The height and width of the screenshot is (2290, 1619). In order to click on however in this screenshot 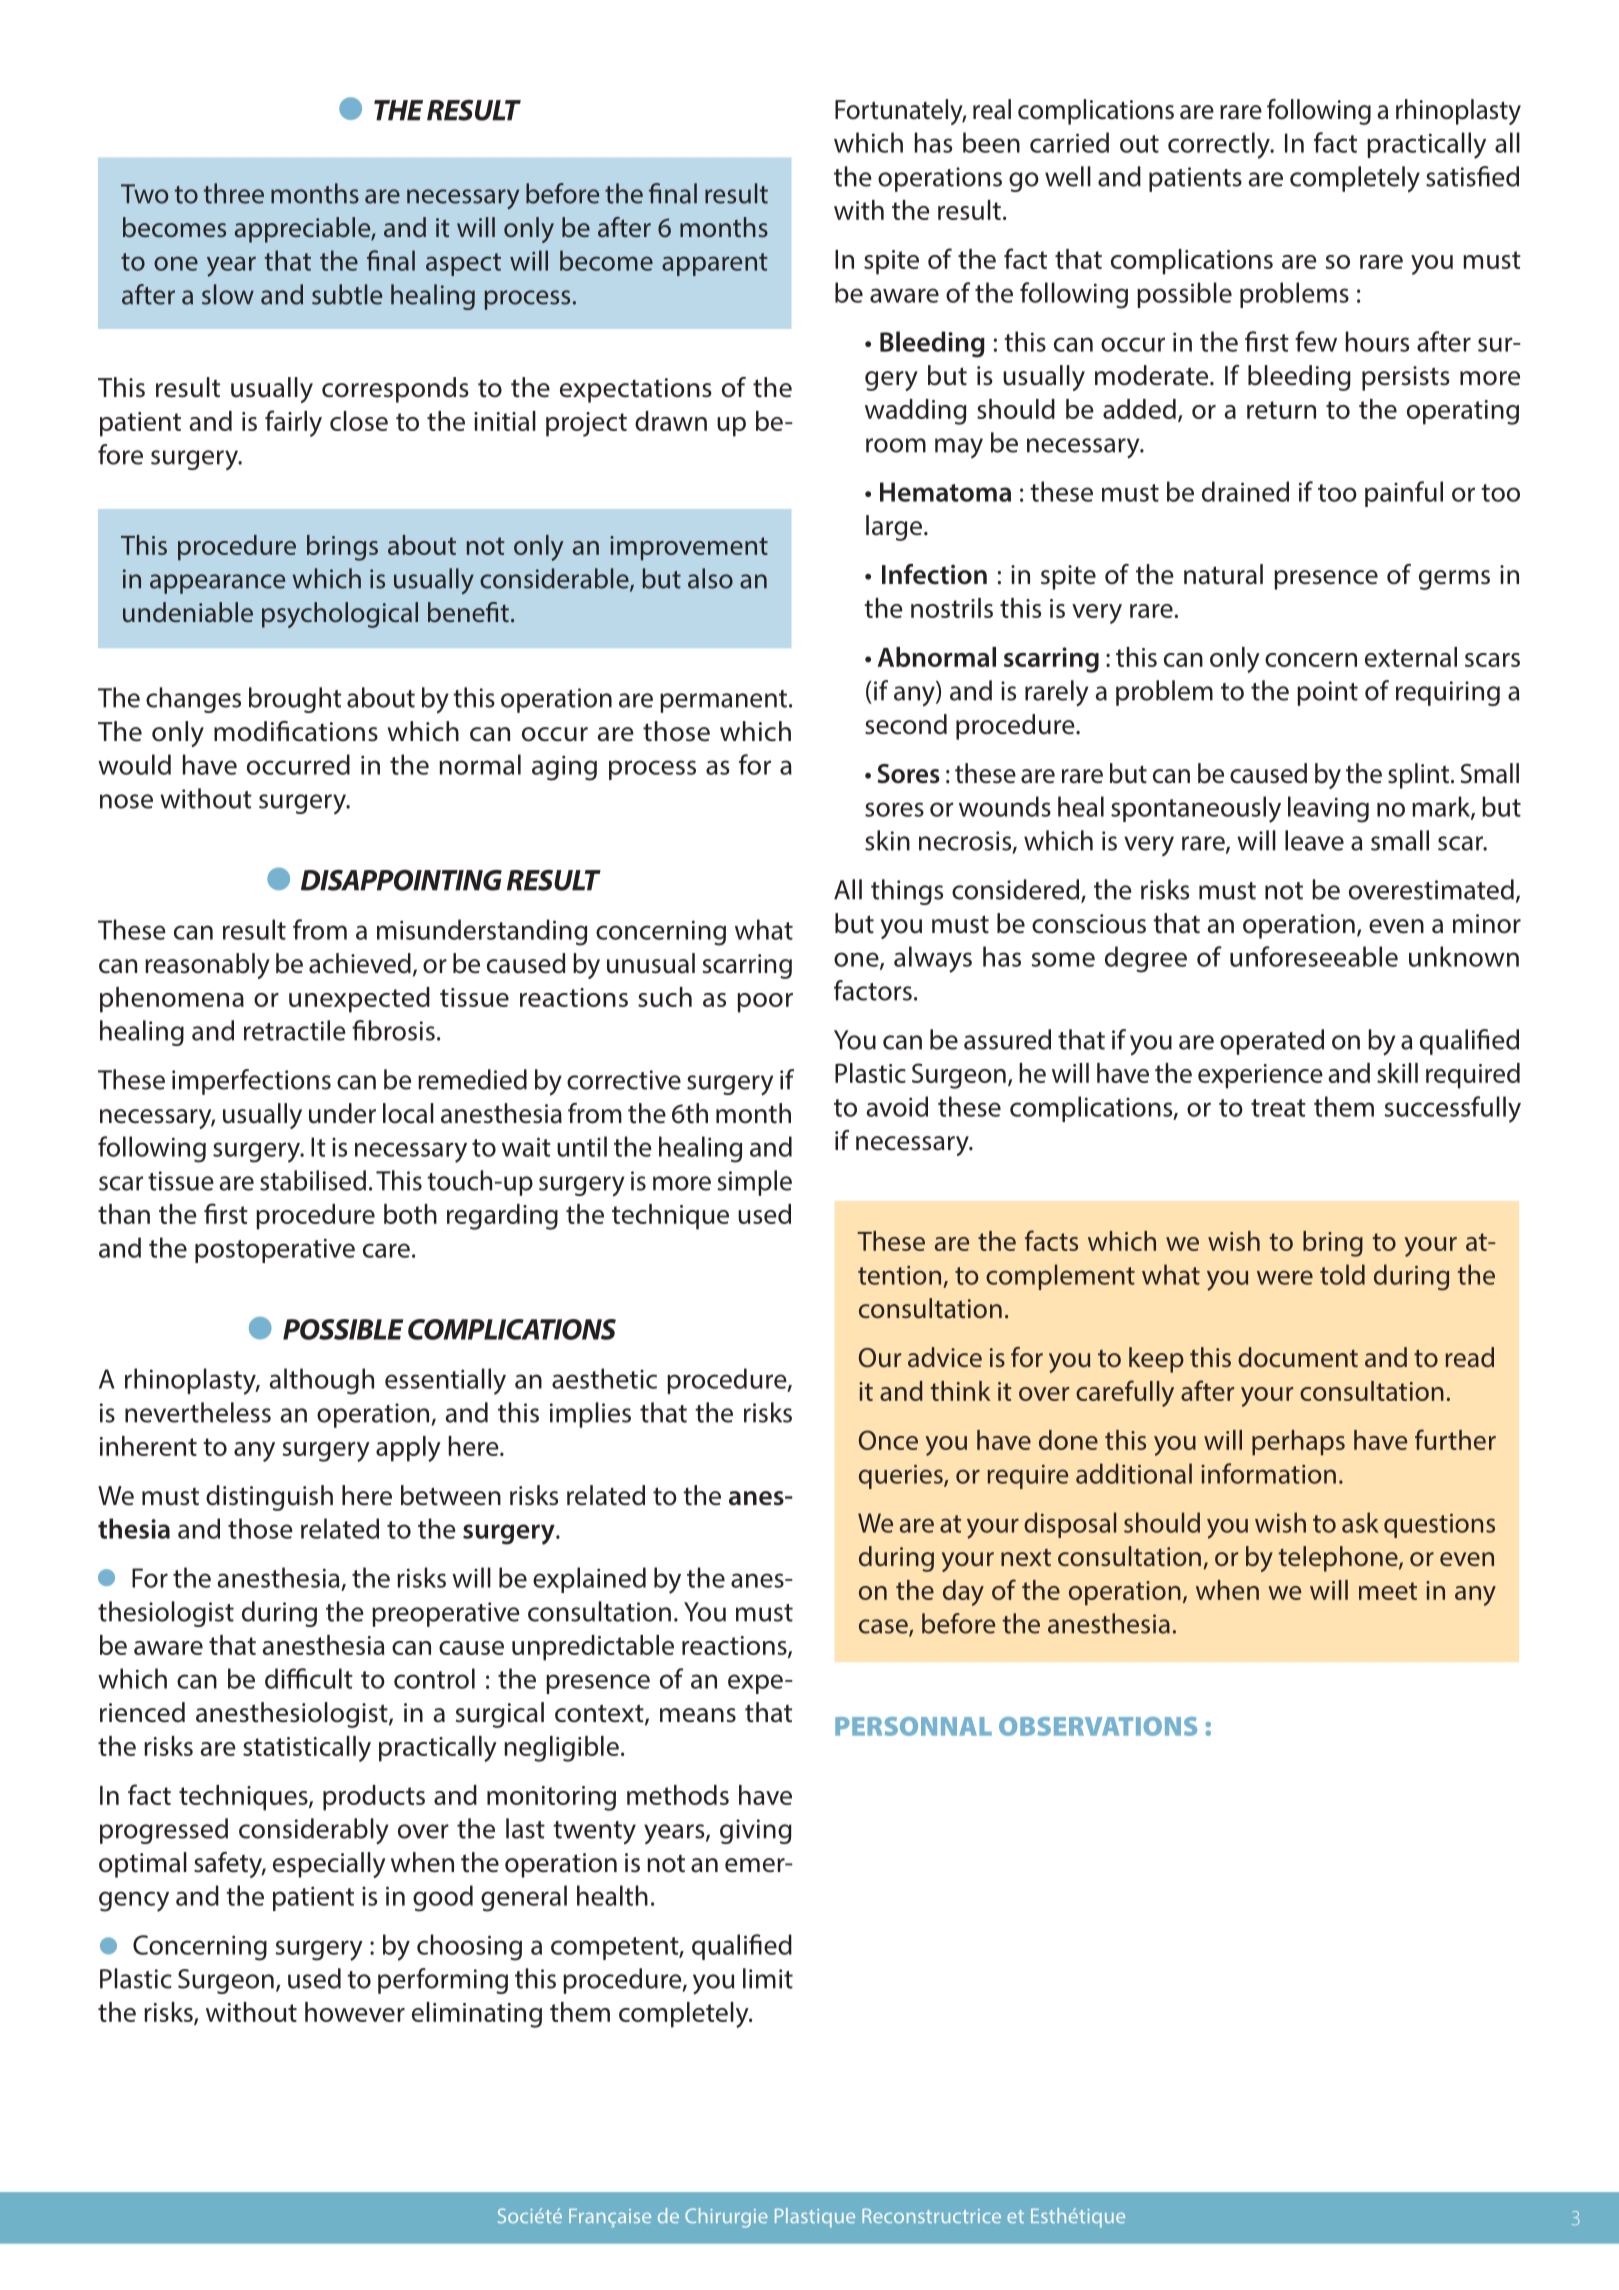, I will do `click(355, 2012)`.
